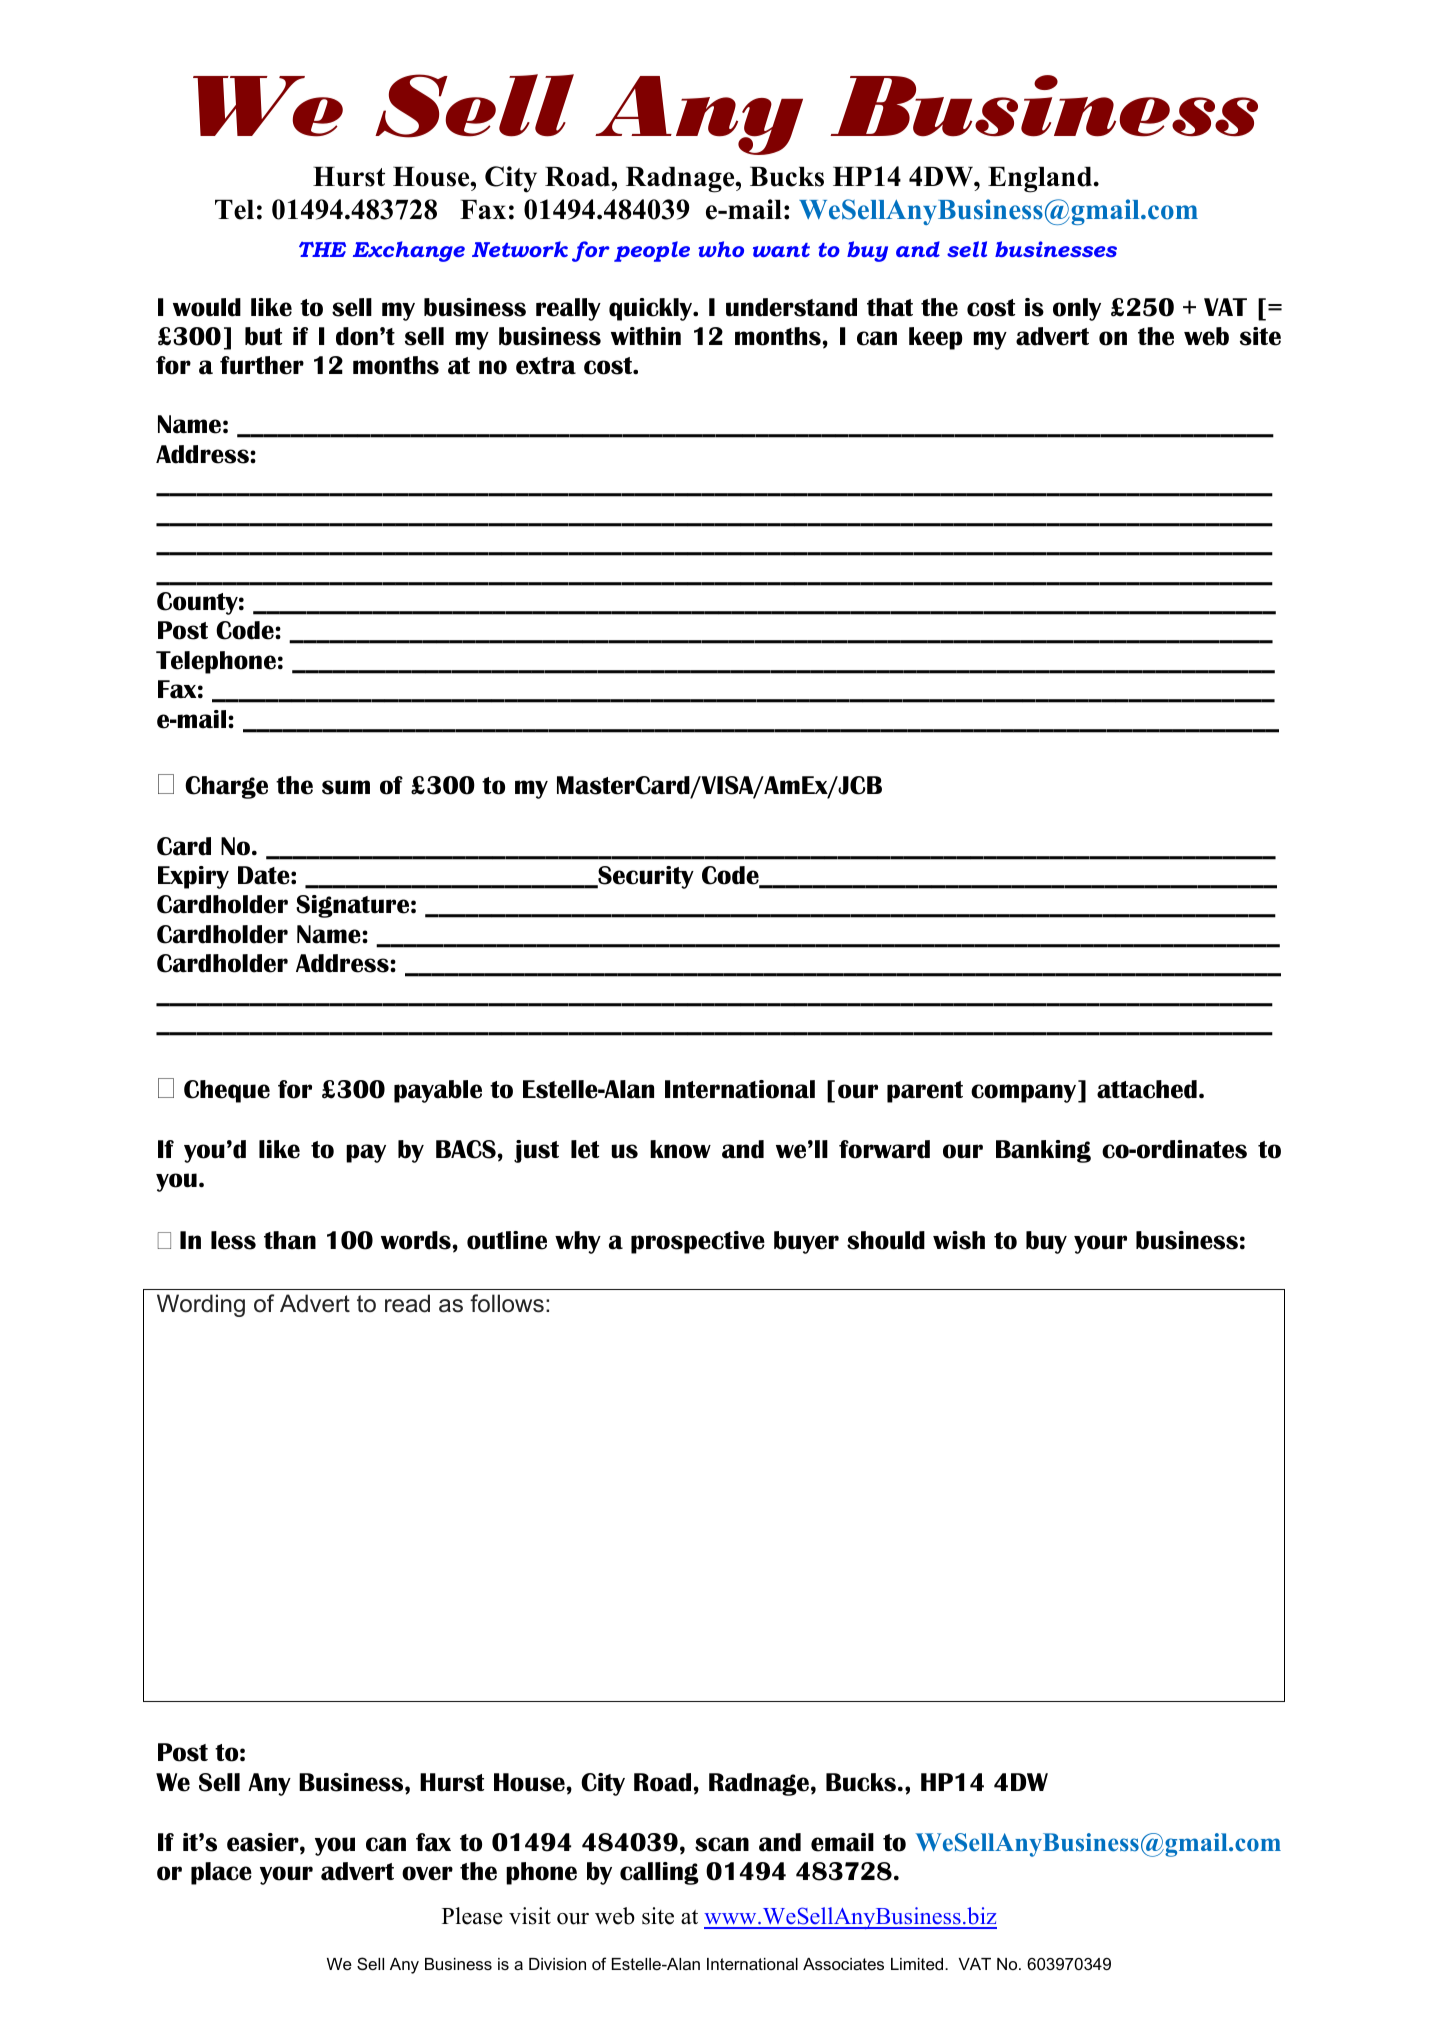 The width and height of the page is (1438, 2034). I want to click on Cheque, so click(227, 1091).
